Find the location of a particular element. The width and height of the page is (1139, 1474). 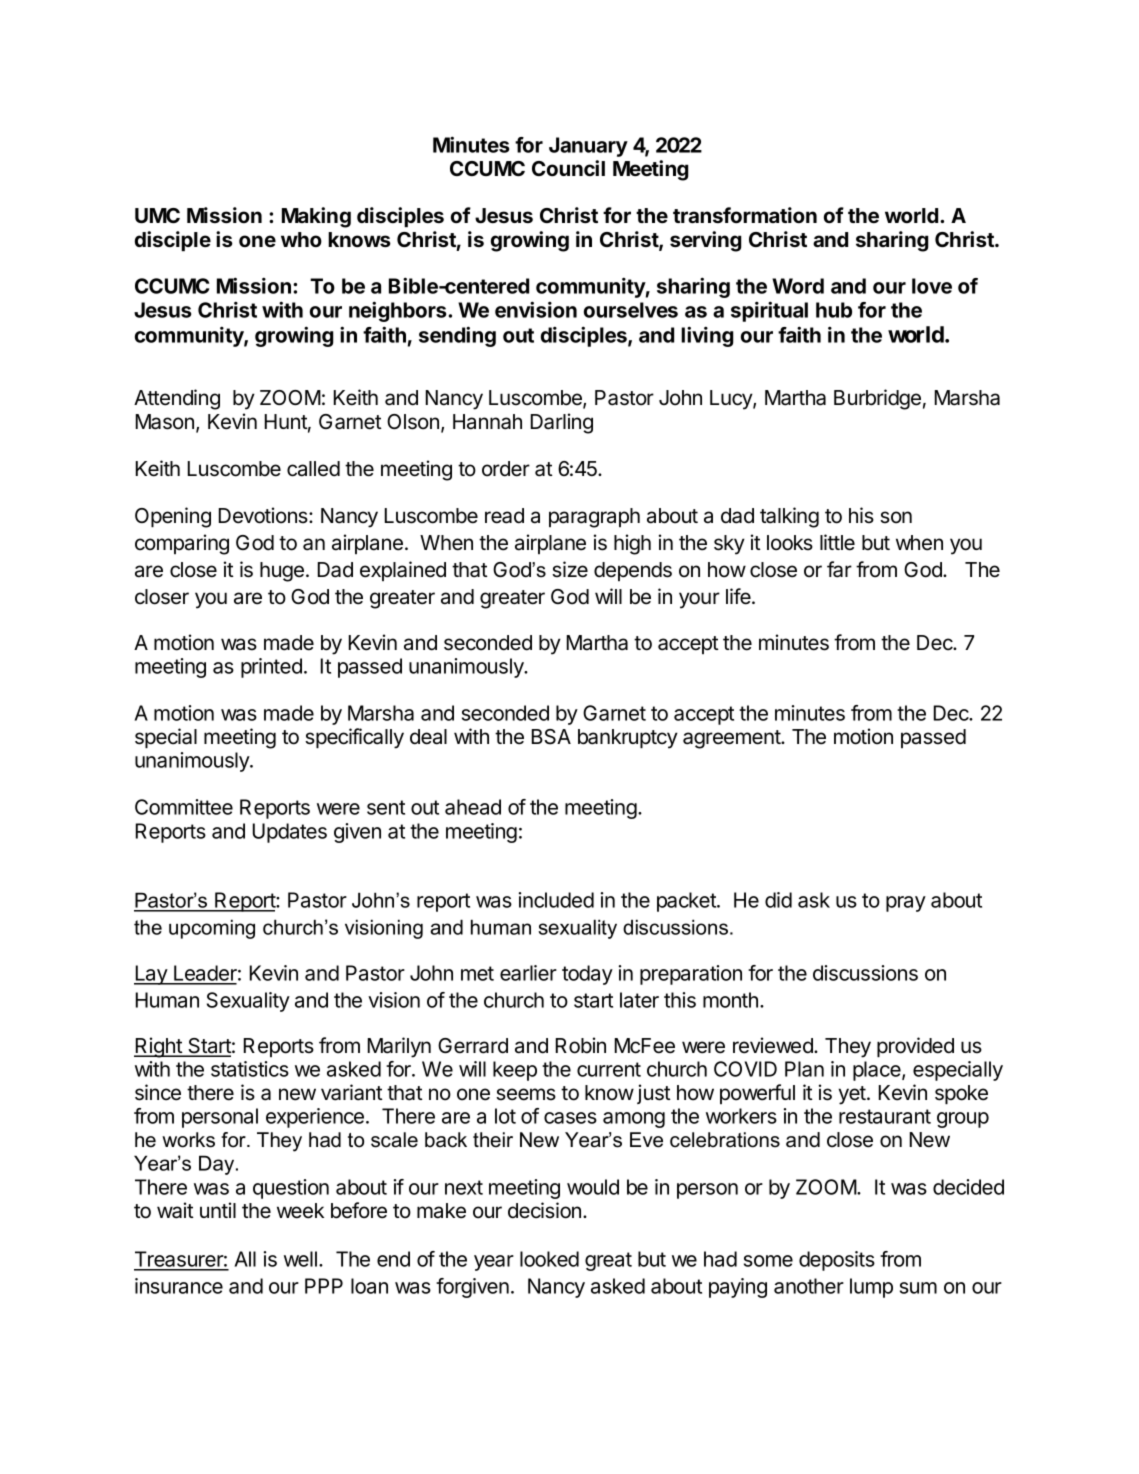

called is located at coordinates (313, 469).
